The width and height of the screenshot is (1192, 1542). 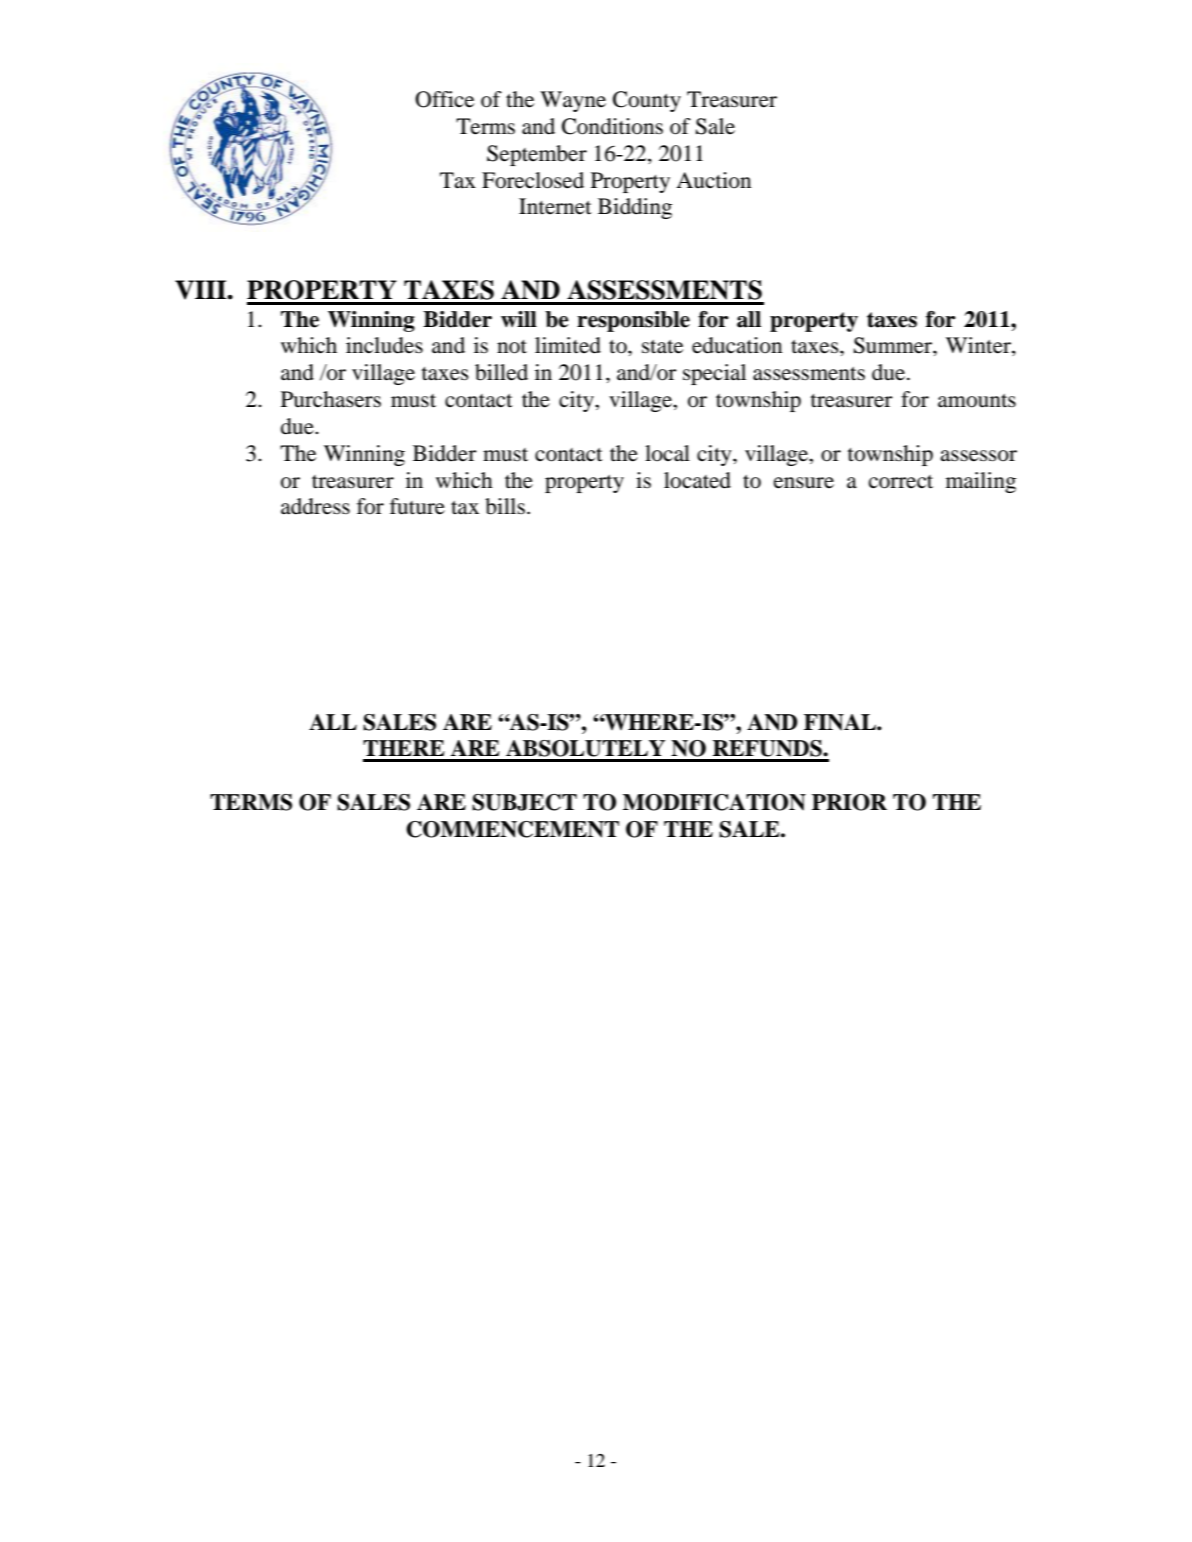 I want to click on PRIOR, so click(x=849, y=802).
